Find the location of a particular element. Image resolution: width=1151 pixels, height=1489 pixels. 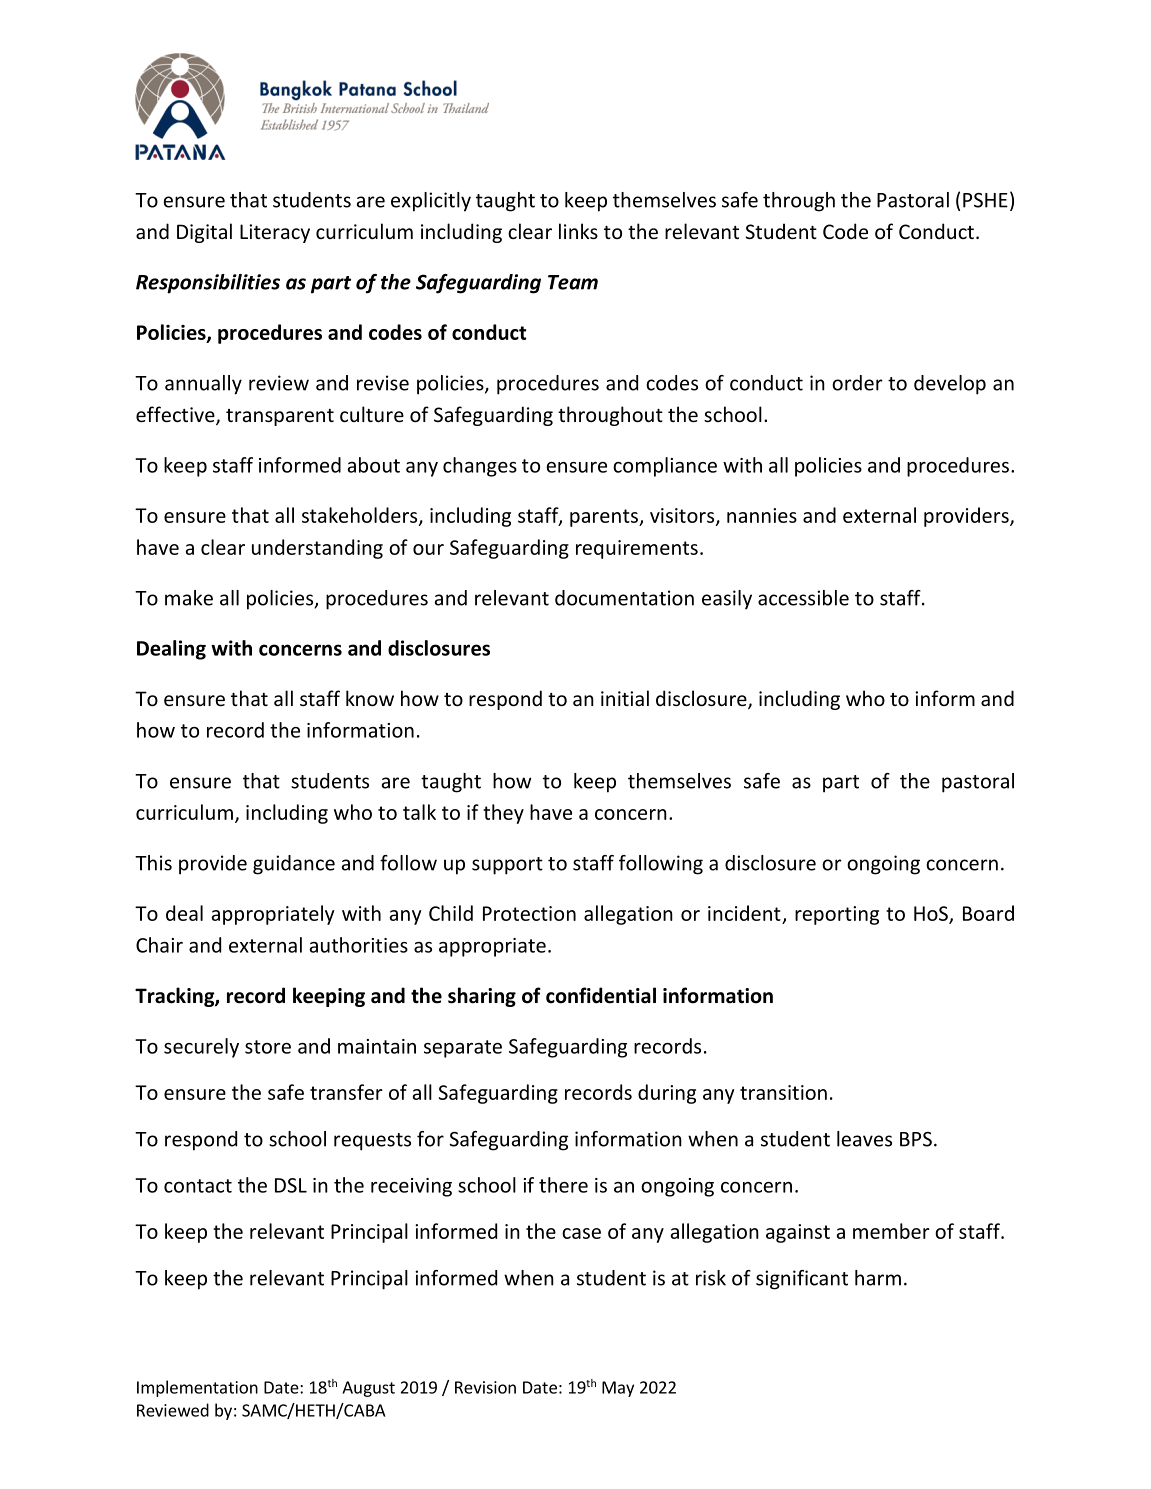

PSHE is located at coordinates (985, 200).
